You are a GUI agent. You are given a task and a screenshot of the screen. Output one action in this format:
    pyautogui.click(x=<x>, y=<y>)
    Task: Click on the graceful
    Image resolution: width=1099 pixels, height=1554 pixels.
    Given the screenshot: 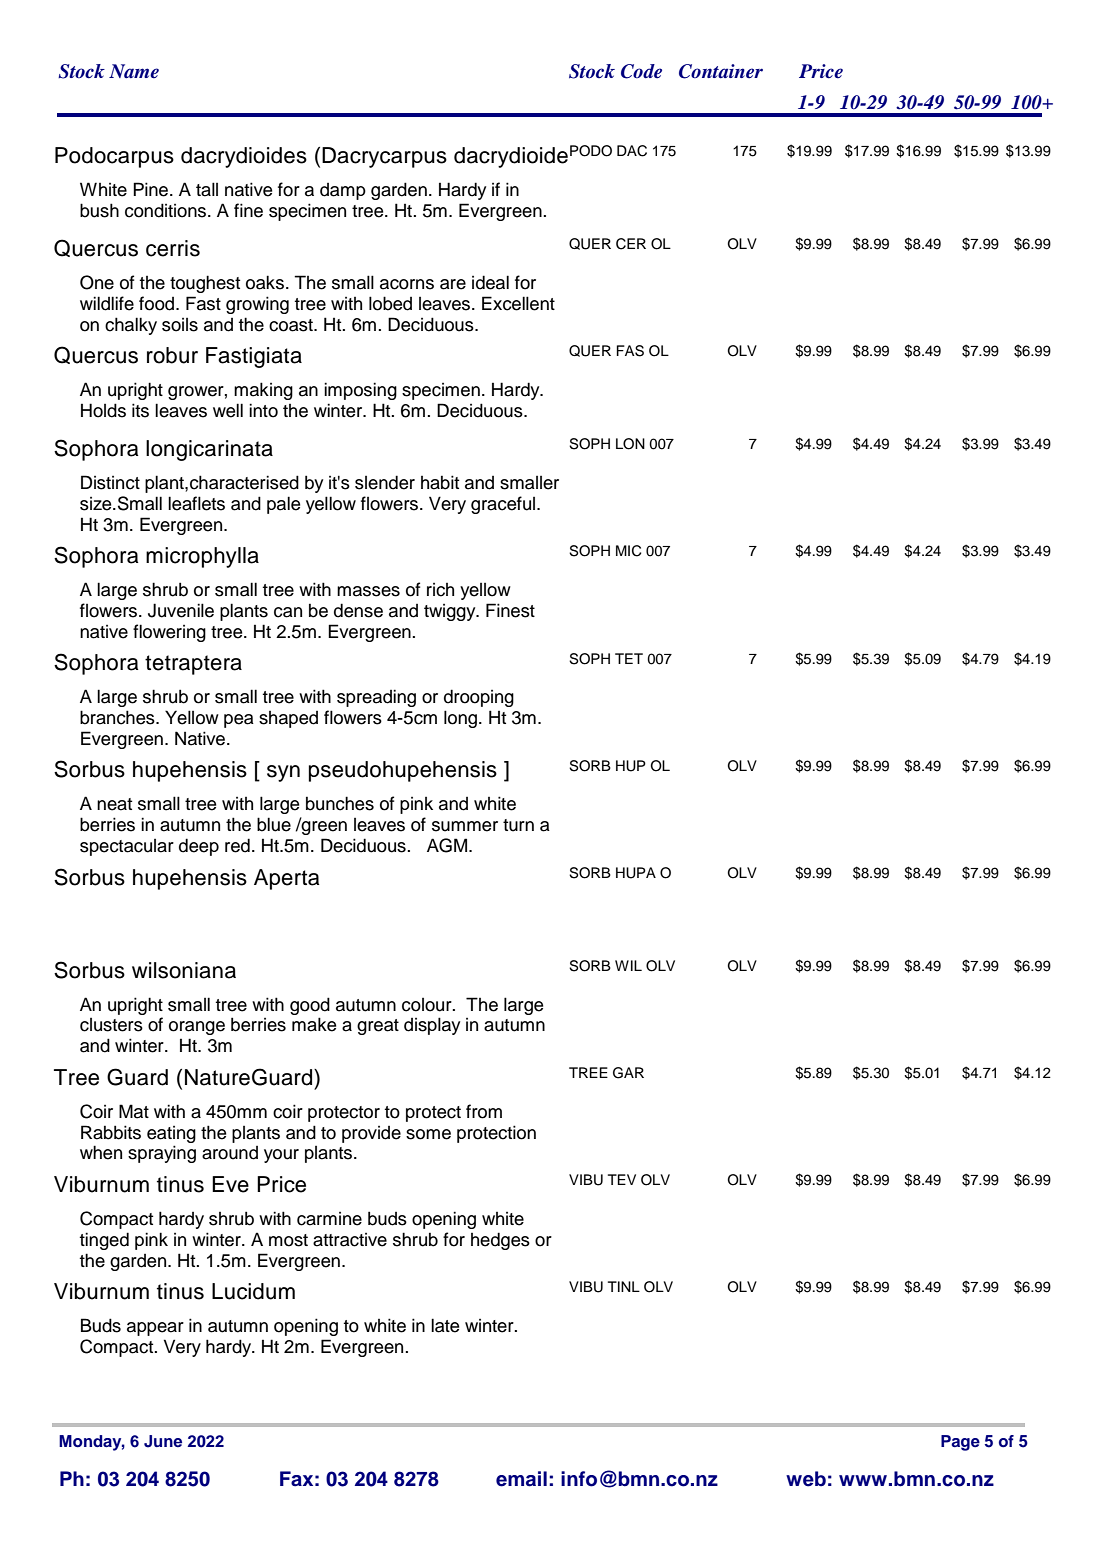 What is the action you would take?
    pyautogui.click(x=504, y=505)
